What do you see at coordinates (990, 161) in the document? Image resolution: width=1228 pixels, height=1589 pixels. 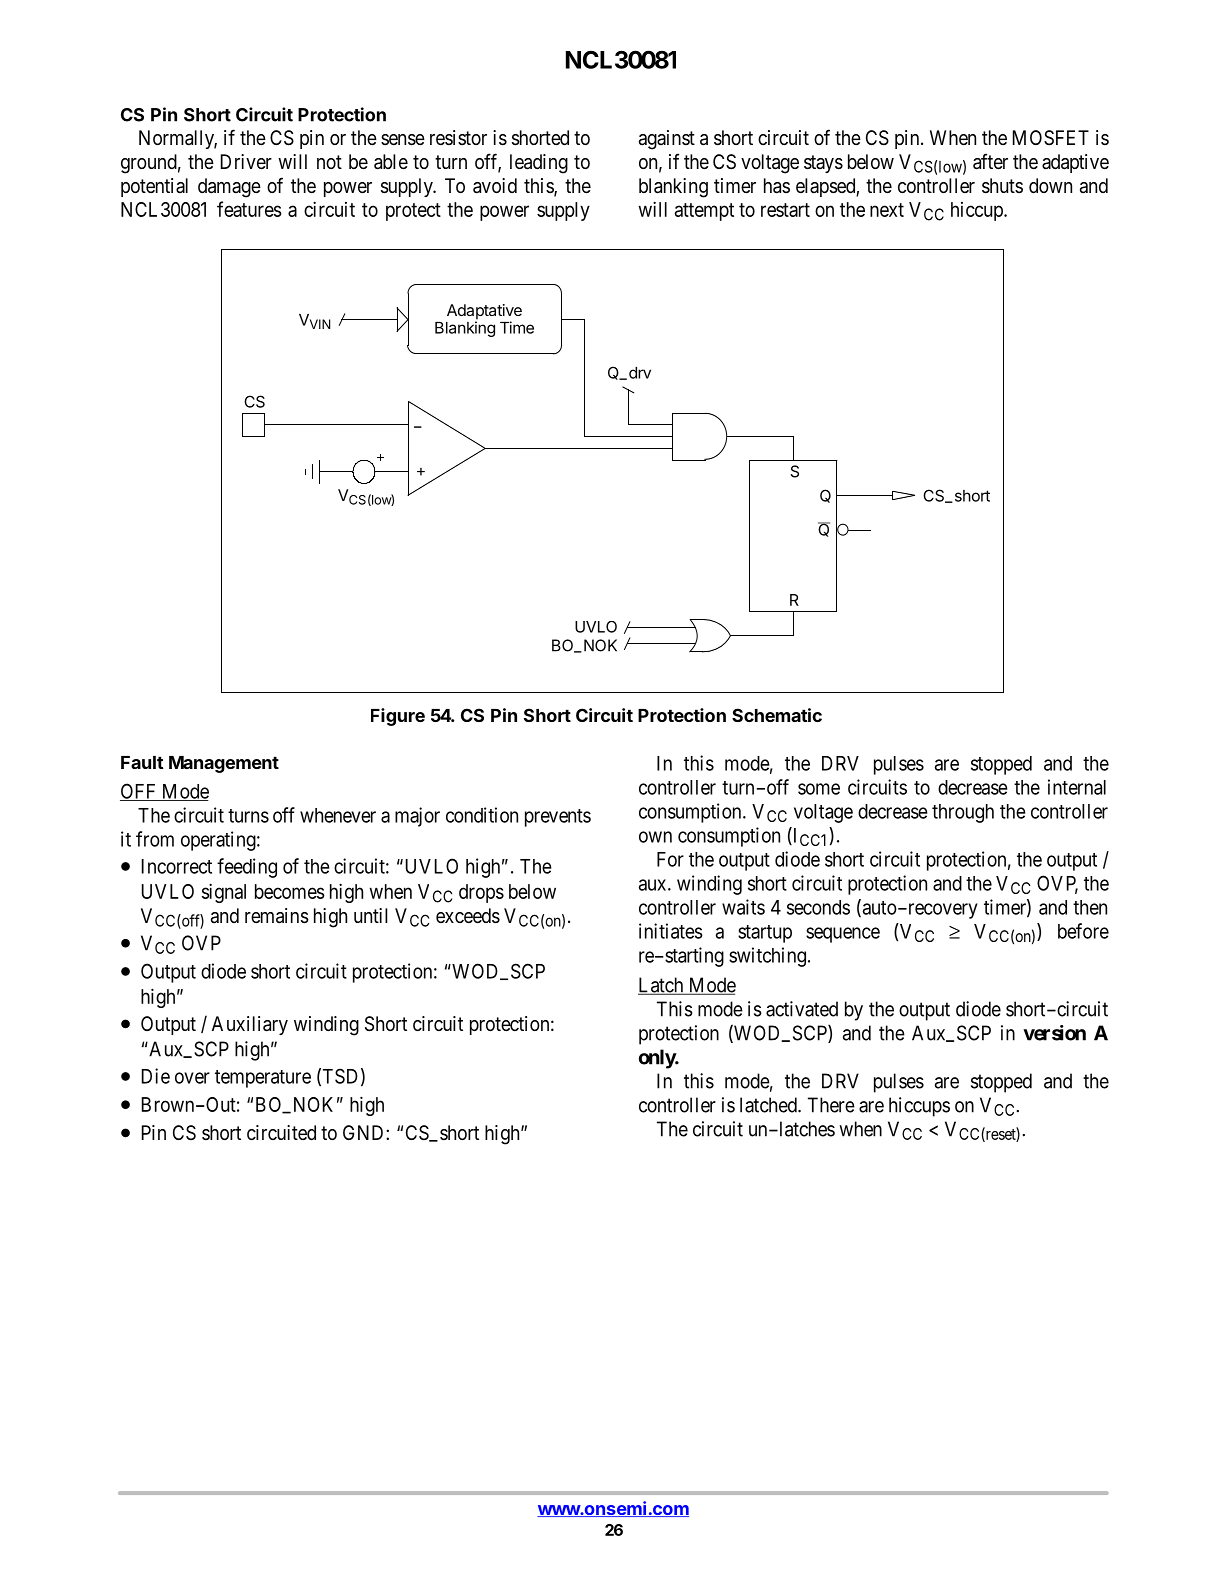 I see `after` at bounding box center [990, 161].
